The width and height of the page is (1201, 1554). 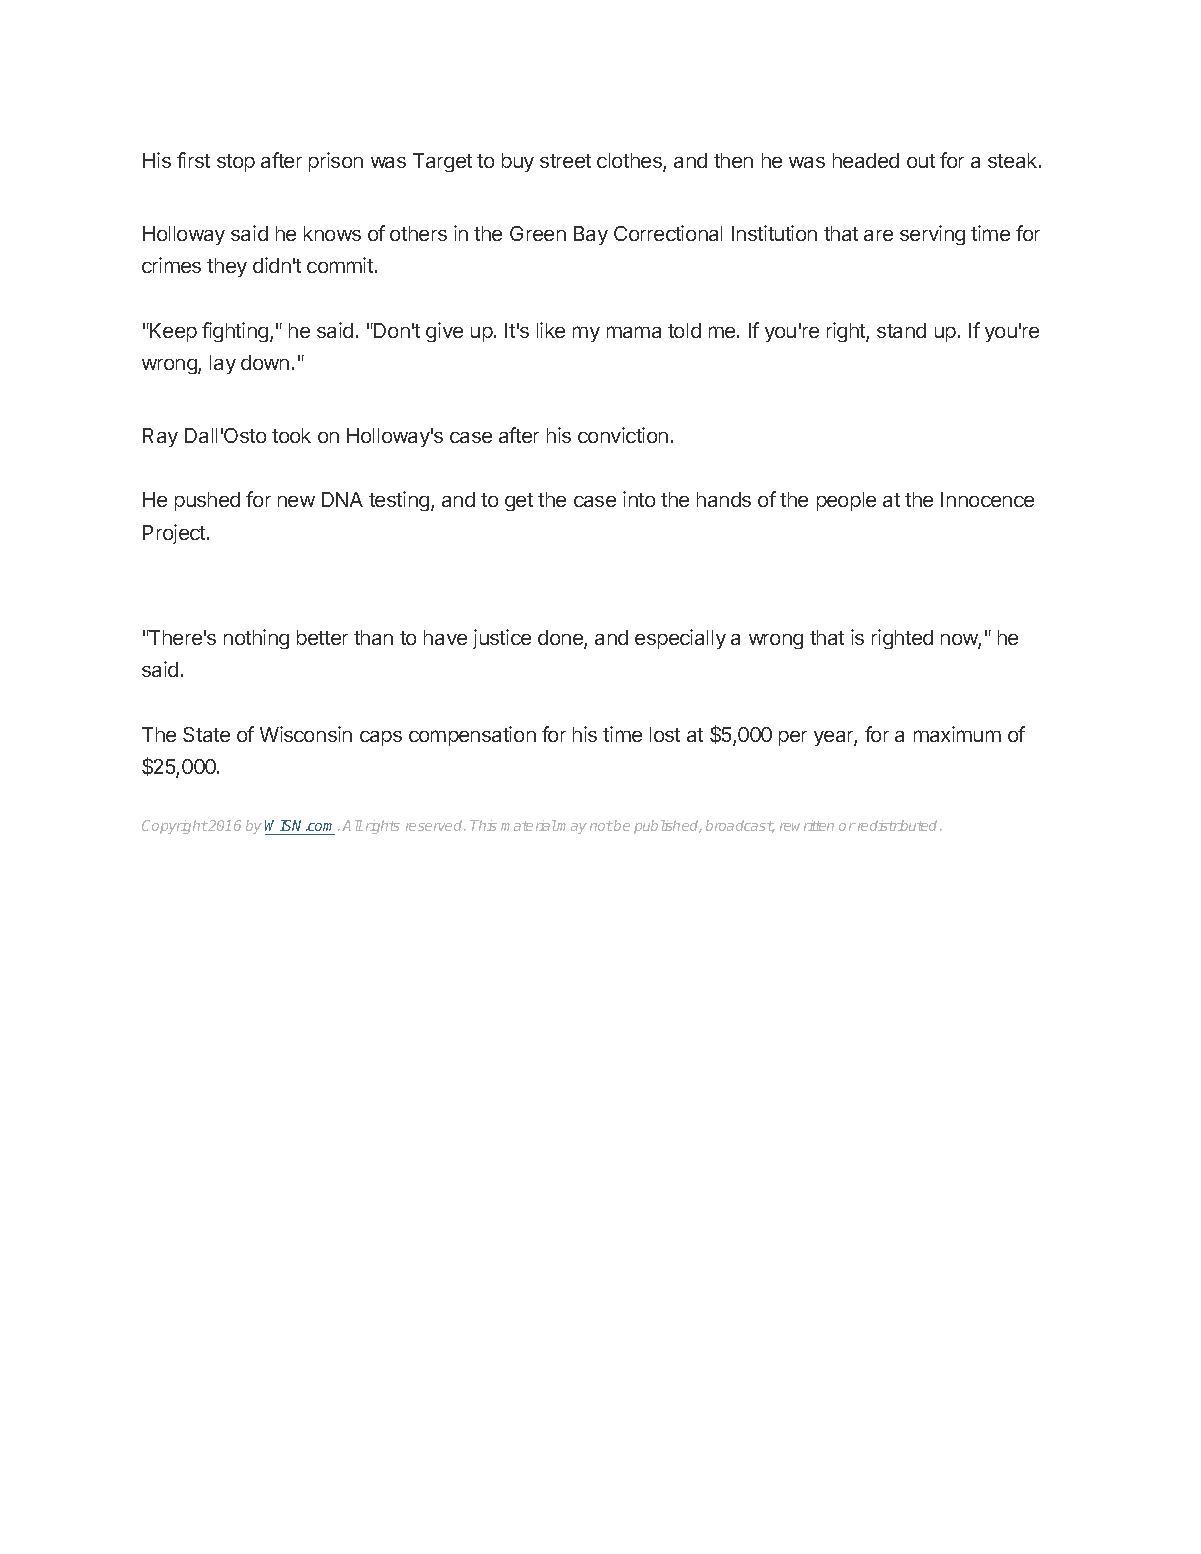 What do you see at coordinates (435, 825) in the page?
I see `reserved` at bounding box center [435, 825].
